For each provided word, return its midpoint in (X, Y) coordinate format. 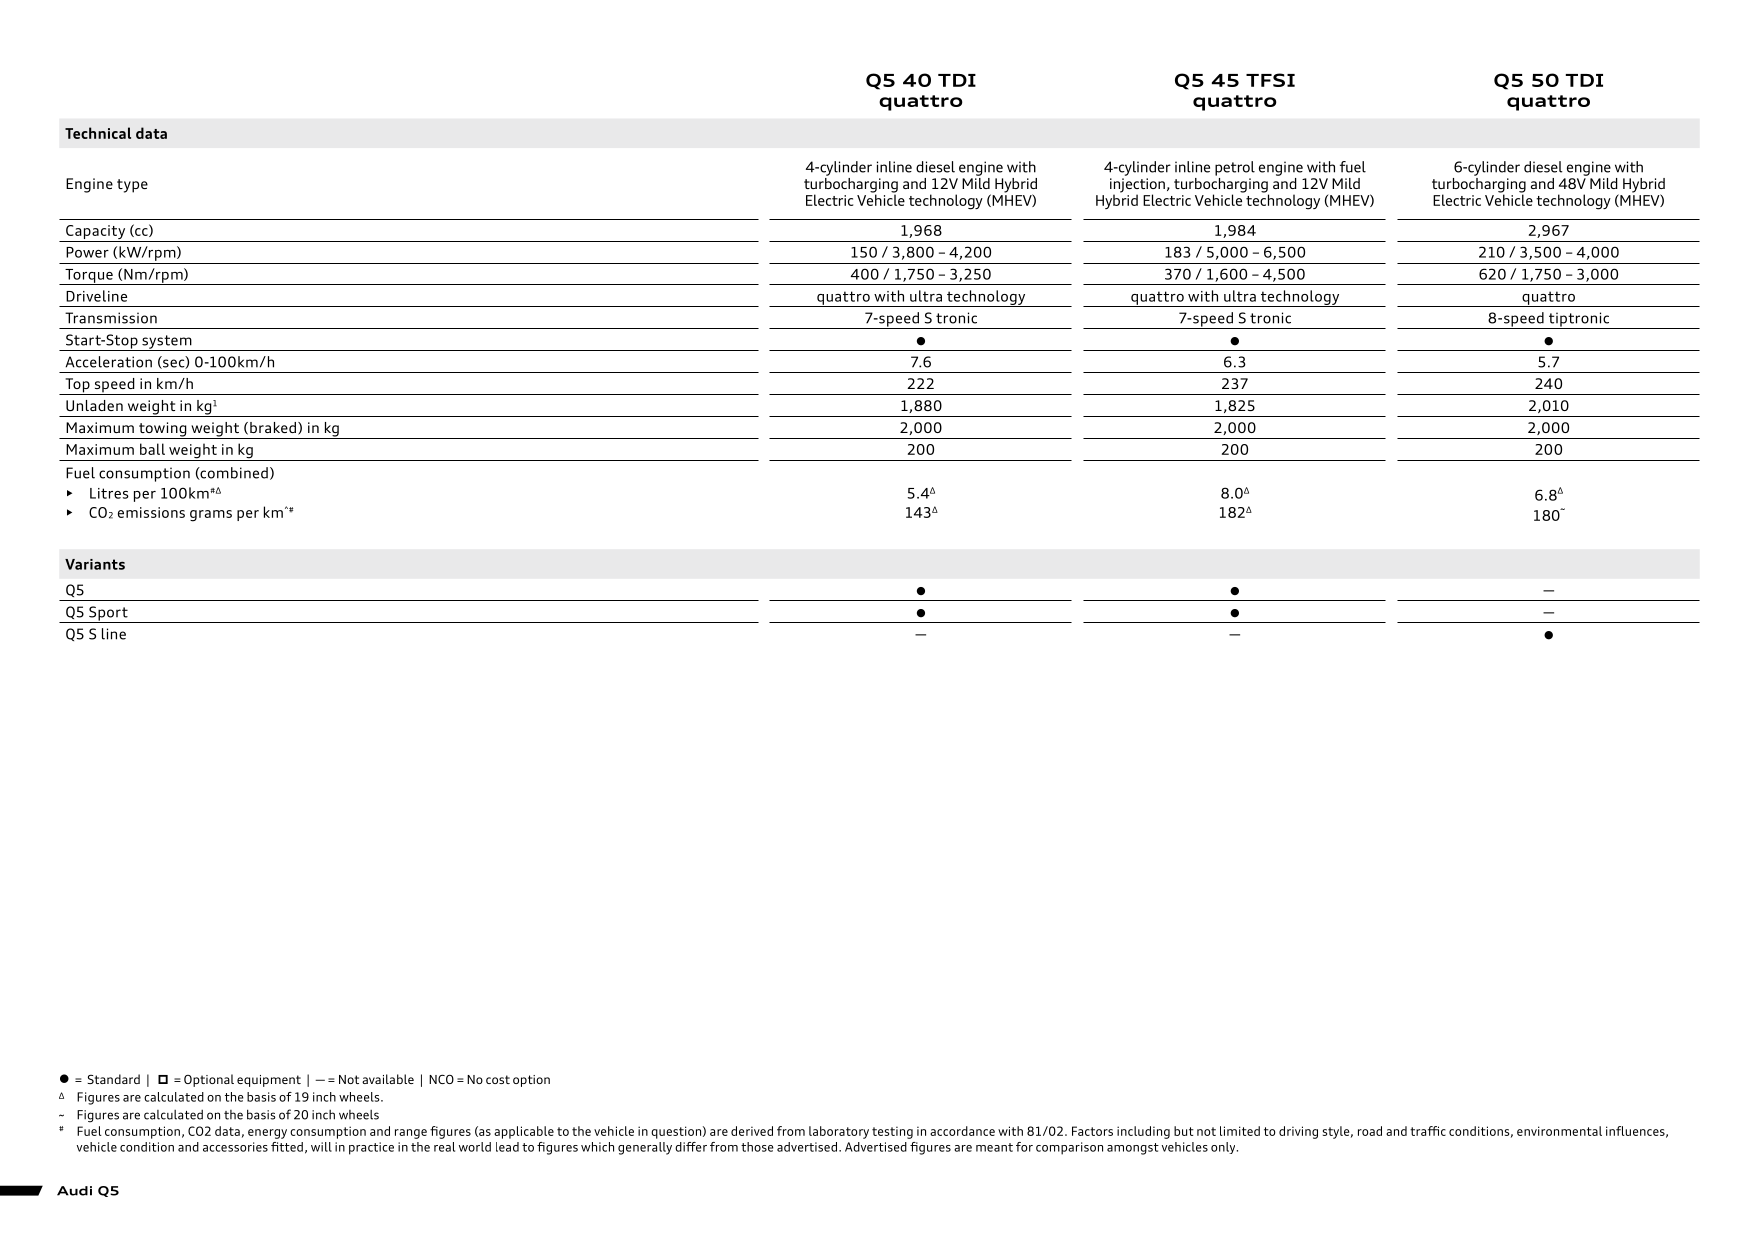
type (132, 186)
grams (211, 516)
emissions (151, 512)
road (1370, 1131)
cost (498, 1079)
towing (163, 430)
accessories (235, 1147)
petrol (1235, 168)
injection (1137, 186)
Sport (108, 614)
